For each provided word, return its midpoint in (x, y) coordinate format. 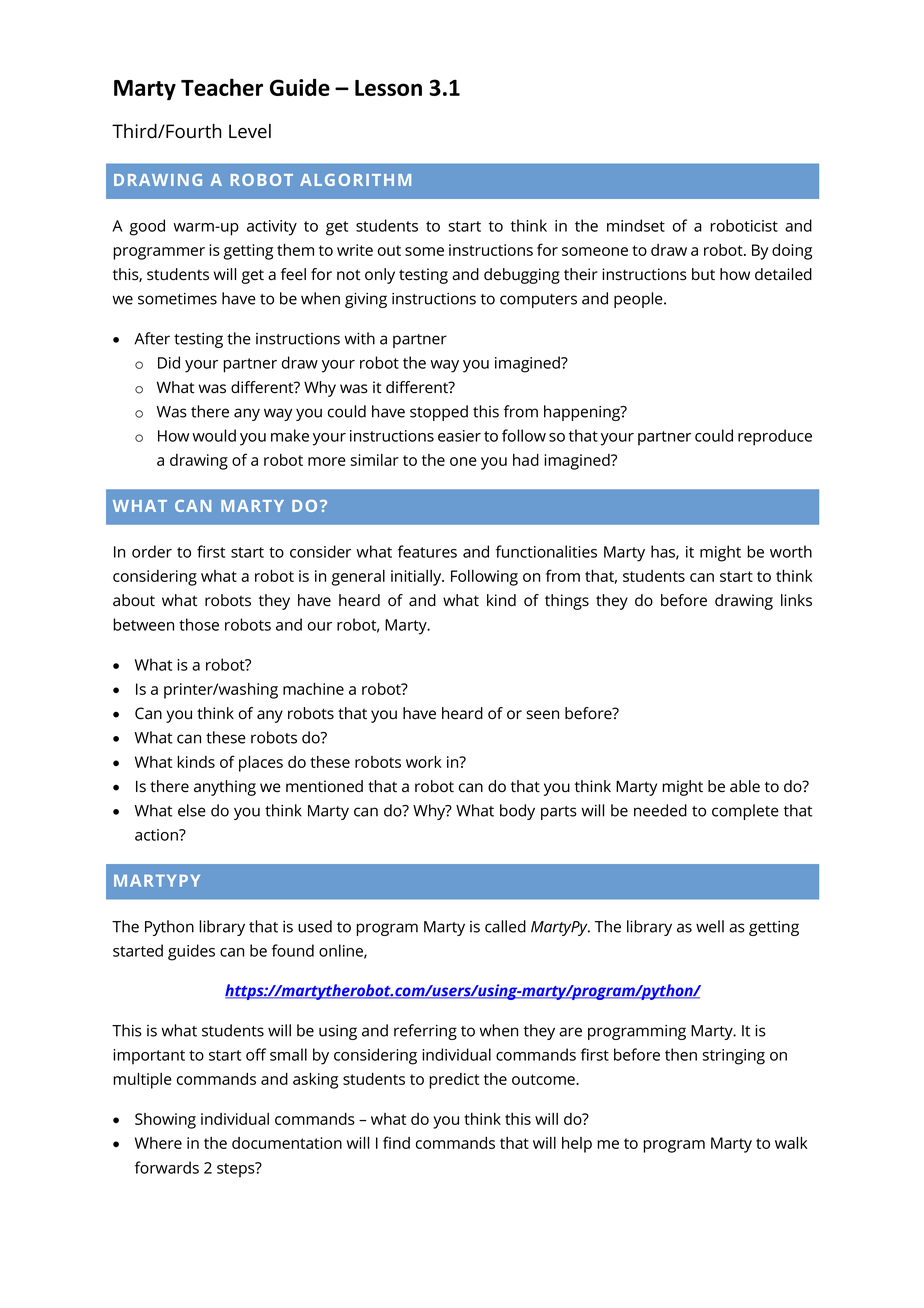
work (424, 762)
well (710, 926)
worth (791, 551)
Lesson (388, 88)
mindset (636, 225)
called (505, 926)
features (427, 551)
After (152, 338)
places (261, 764)
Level (250, 131)
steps (237, 1170)
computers (538, 301)
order (152, 551)
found (293, 950)
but (703, 274)
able (745, 786)
